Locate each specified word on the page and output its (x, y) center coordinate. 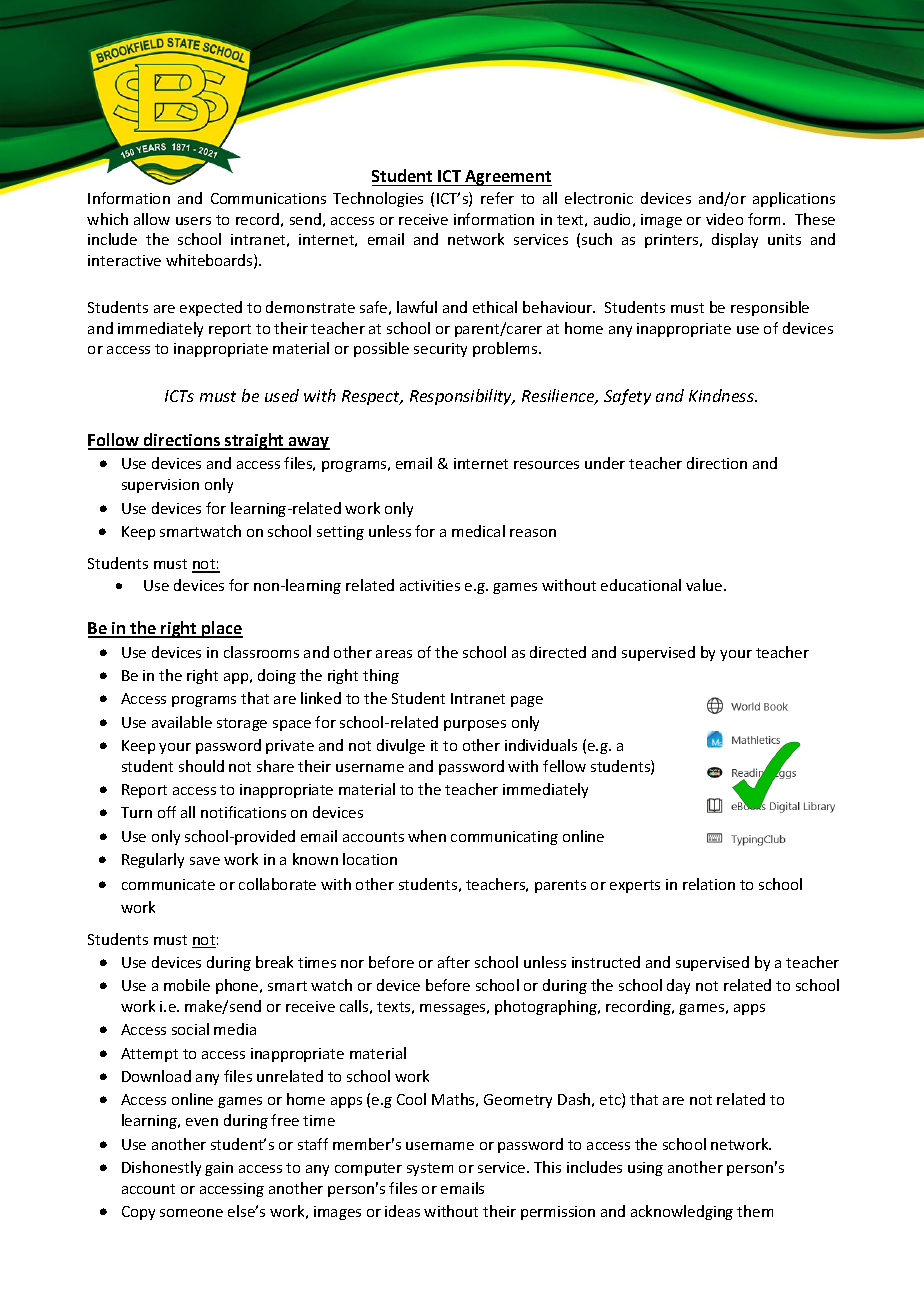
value (705, 585)
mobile (187, 985)
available (182, 722)
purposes (475, 725)
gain (219, 1169)
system (430, 1169)
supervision (160, 486)
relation (709, 884)
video (724, 219)
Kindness (723, 395)
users (193, 221)
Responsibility (462, 397)
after (454, 962)
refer (497, 198)
